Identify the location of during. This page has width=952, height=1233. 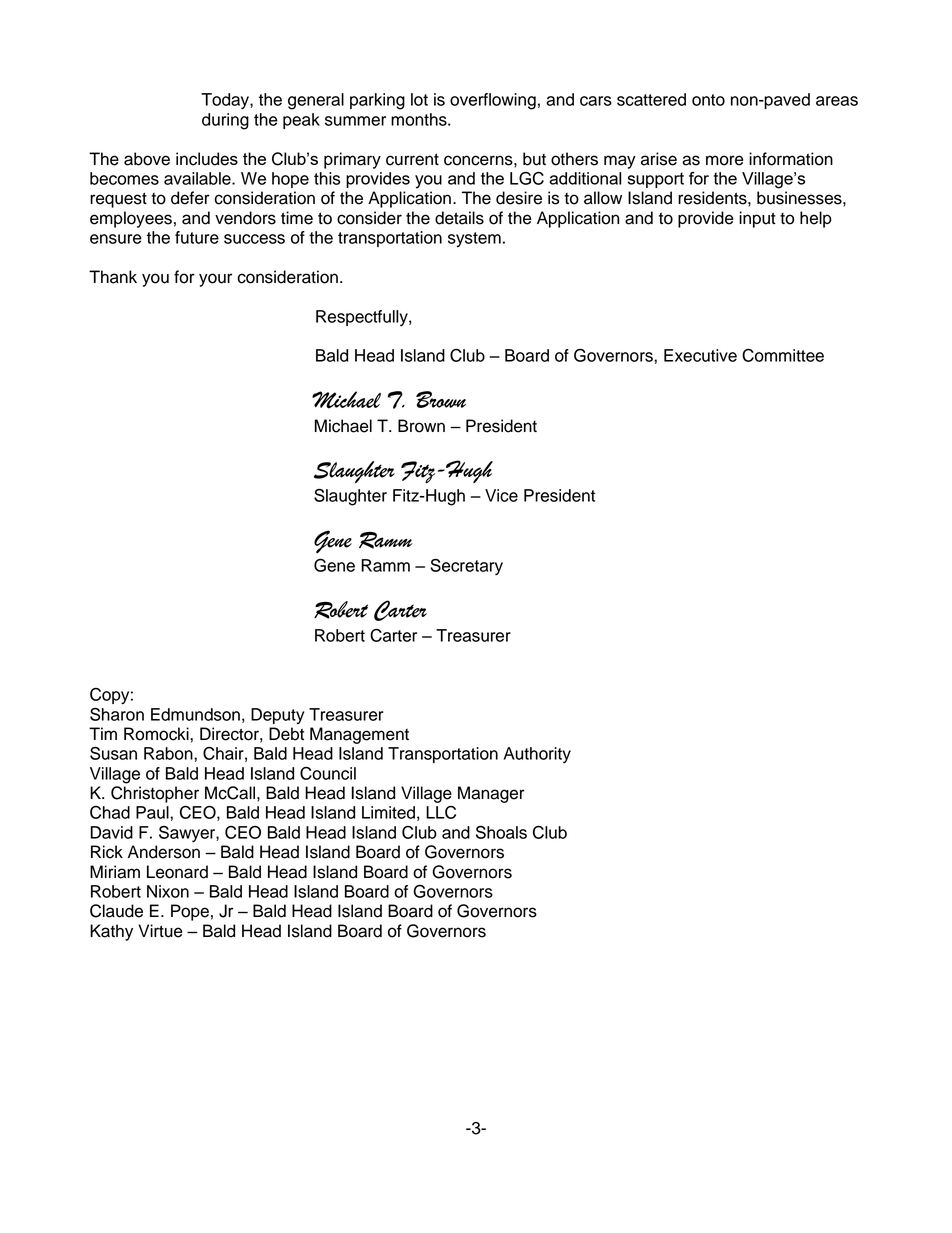
(225, 121).
